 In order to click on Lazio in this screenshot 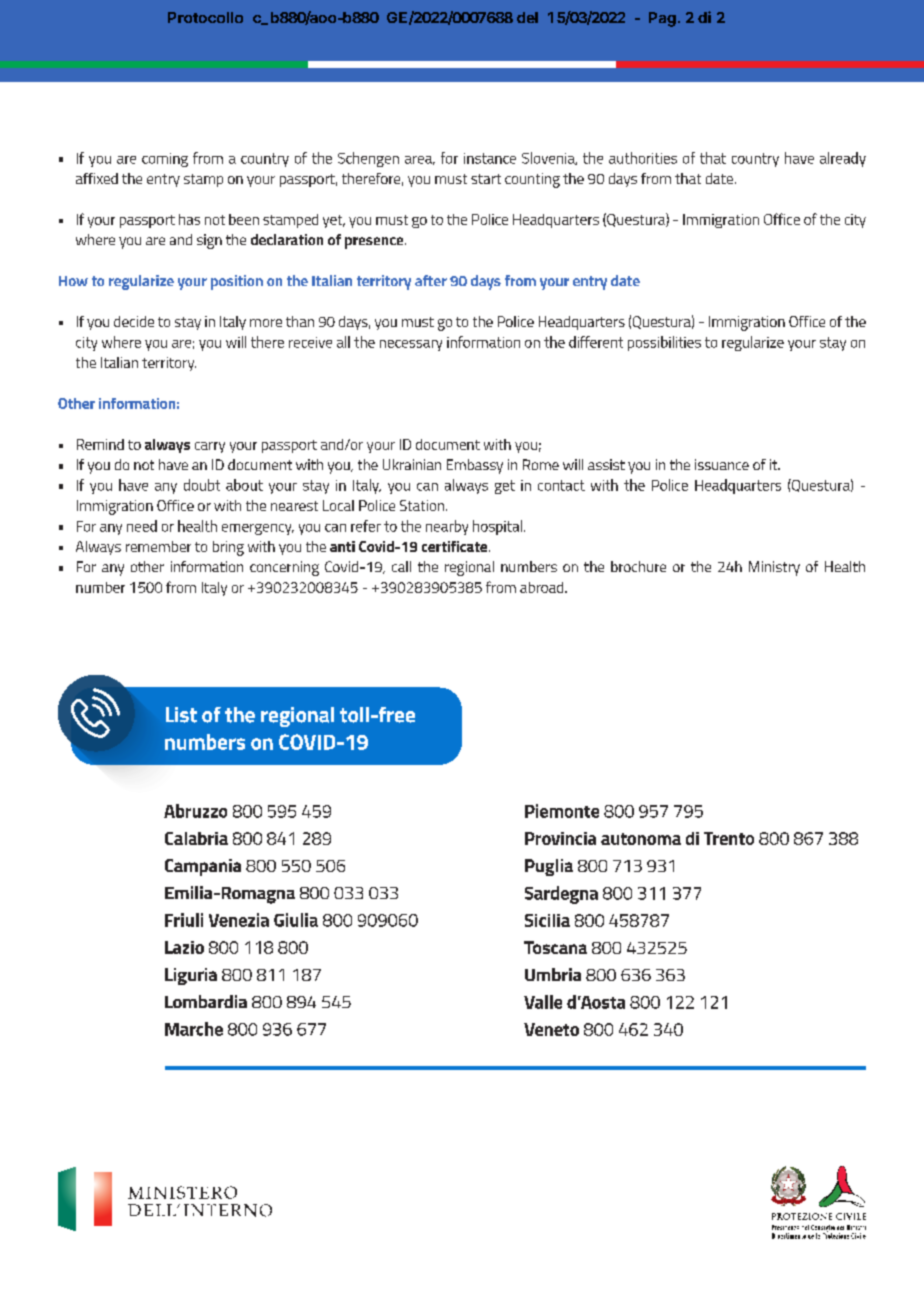, I will do `click(184, 947)`.
